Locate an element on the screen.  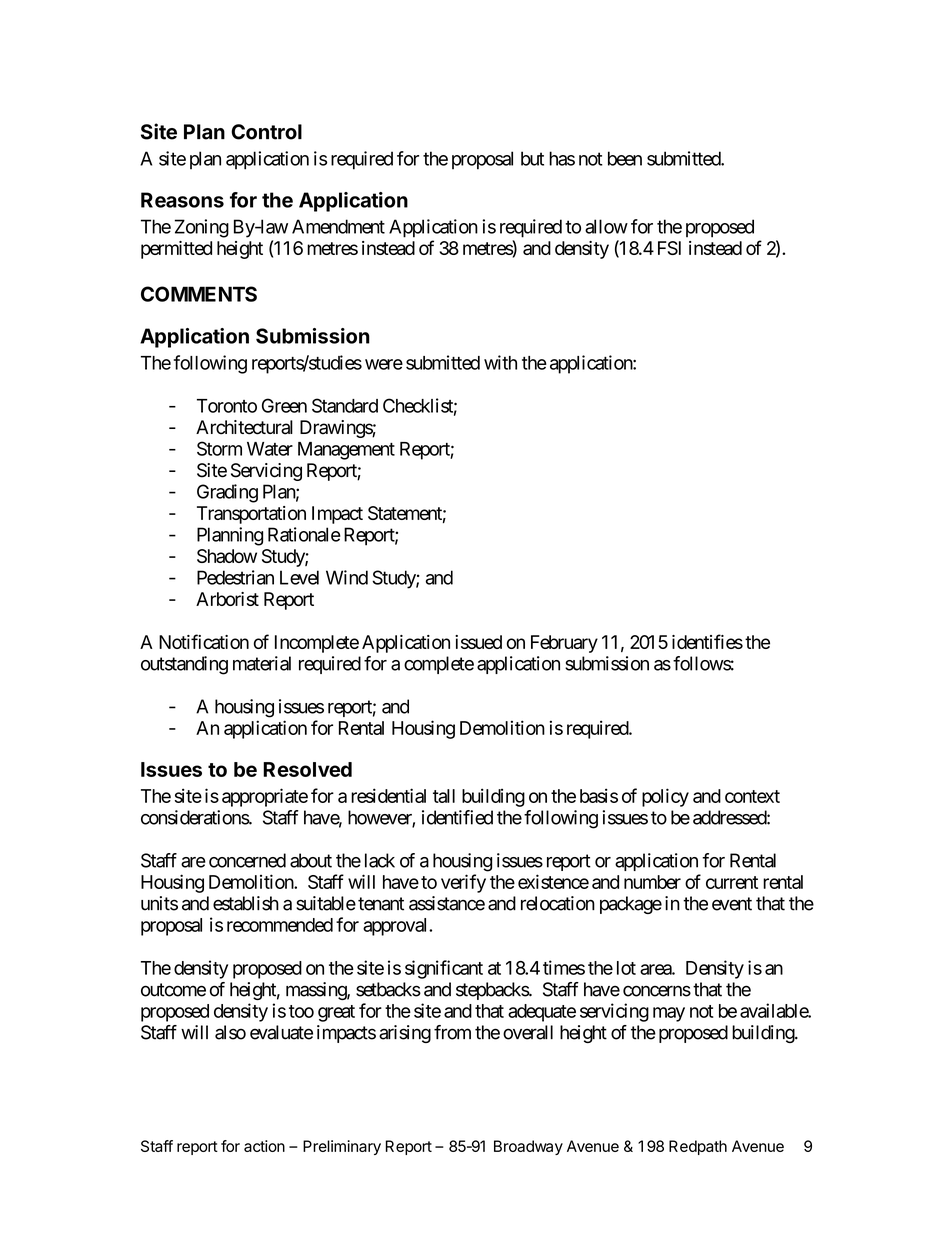
Management is located at coordinates (346, 451).
